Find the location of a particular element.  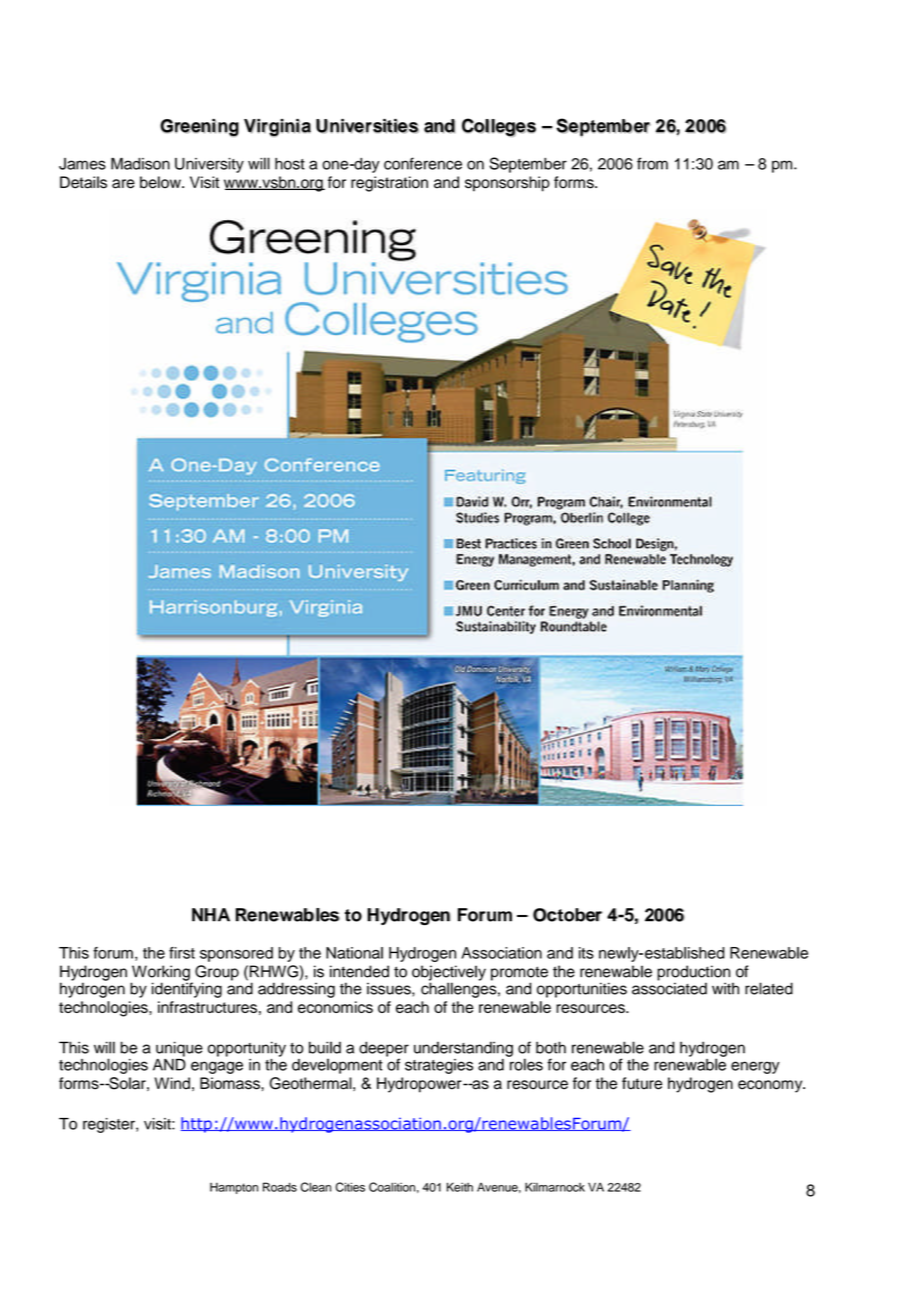

registration is located at coordinates (389, 184).
